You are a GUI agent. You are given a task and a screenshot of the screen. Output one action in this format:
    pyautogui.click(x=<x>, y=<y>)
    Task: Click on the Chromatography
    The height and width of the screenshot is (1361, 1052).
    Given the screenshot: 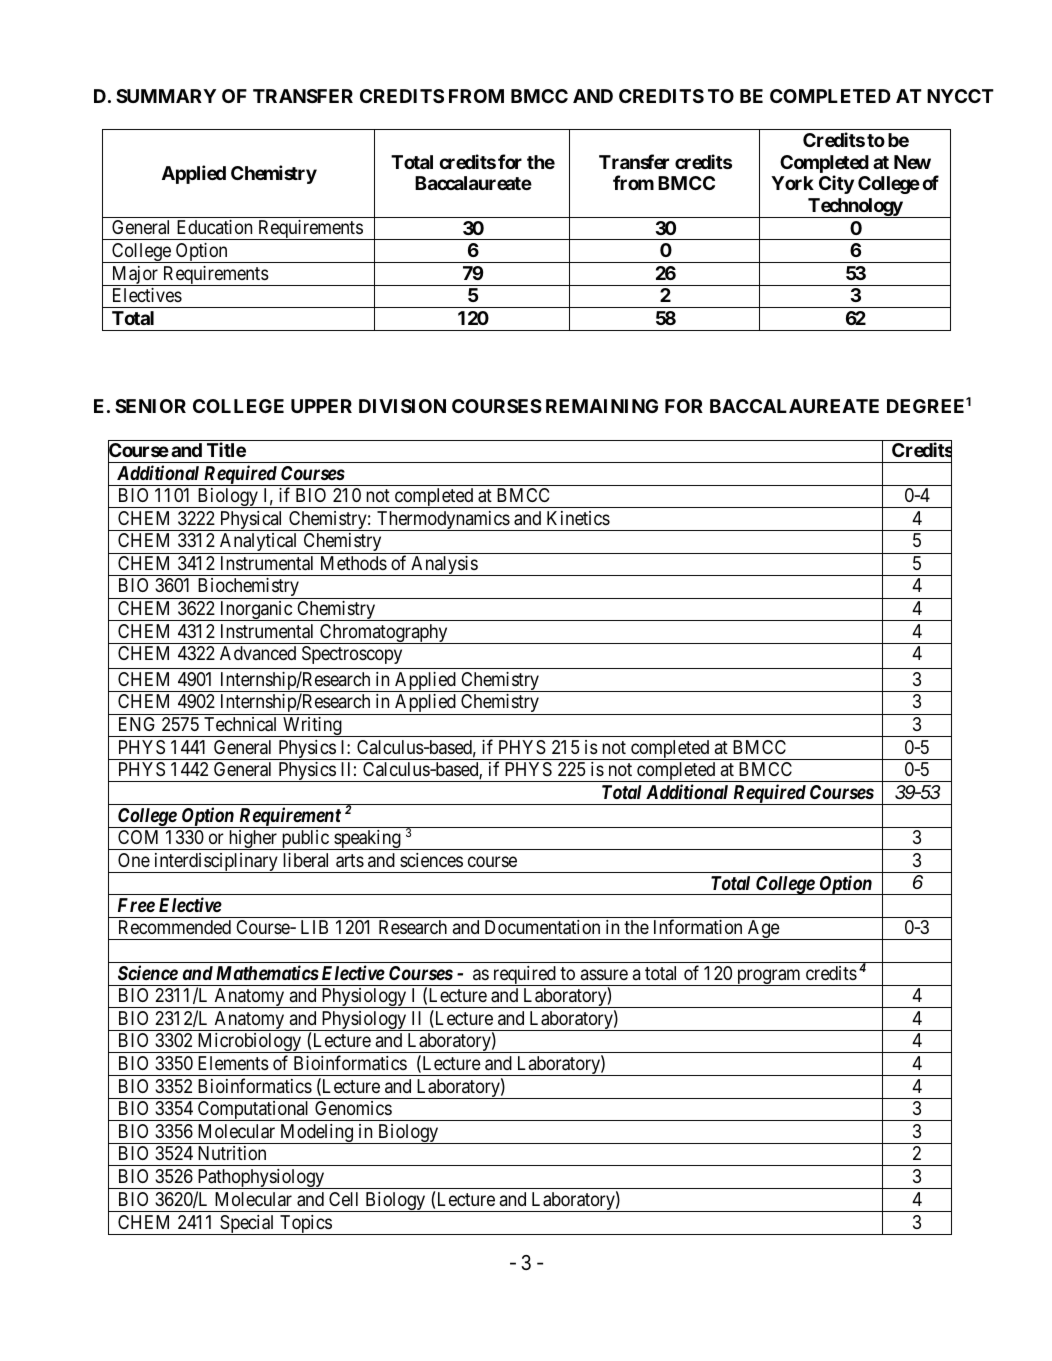 What is the action you would take?
    pyautogui.click(x=384, y=634)
